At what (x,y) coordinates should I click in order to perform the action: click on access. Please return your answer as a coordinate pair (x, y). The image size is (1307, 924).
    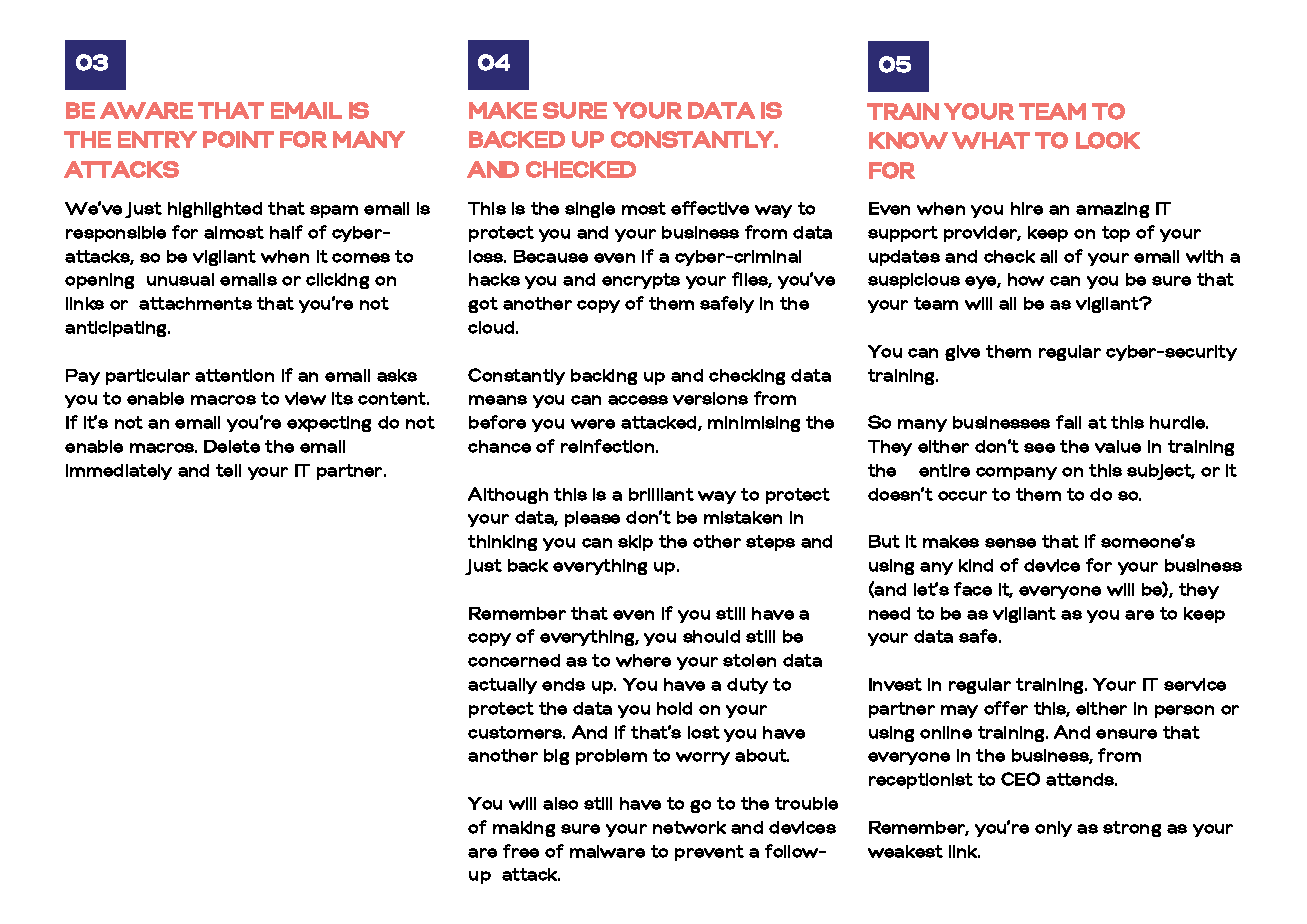
    Looking at the image, I should click on (638, 400).
